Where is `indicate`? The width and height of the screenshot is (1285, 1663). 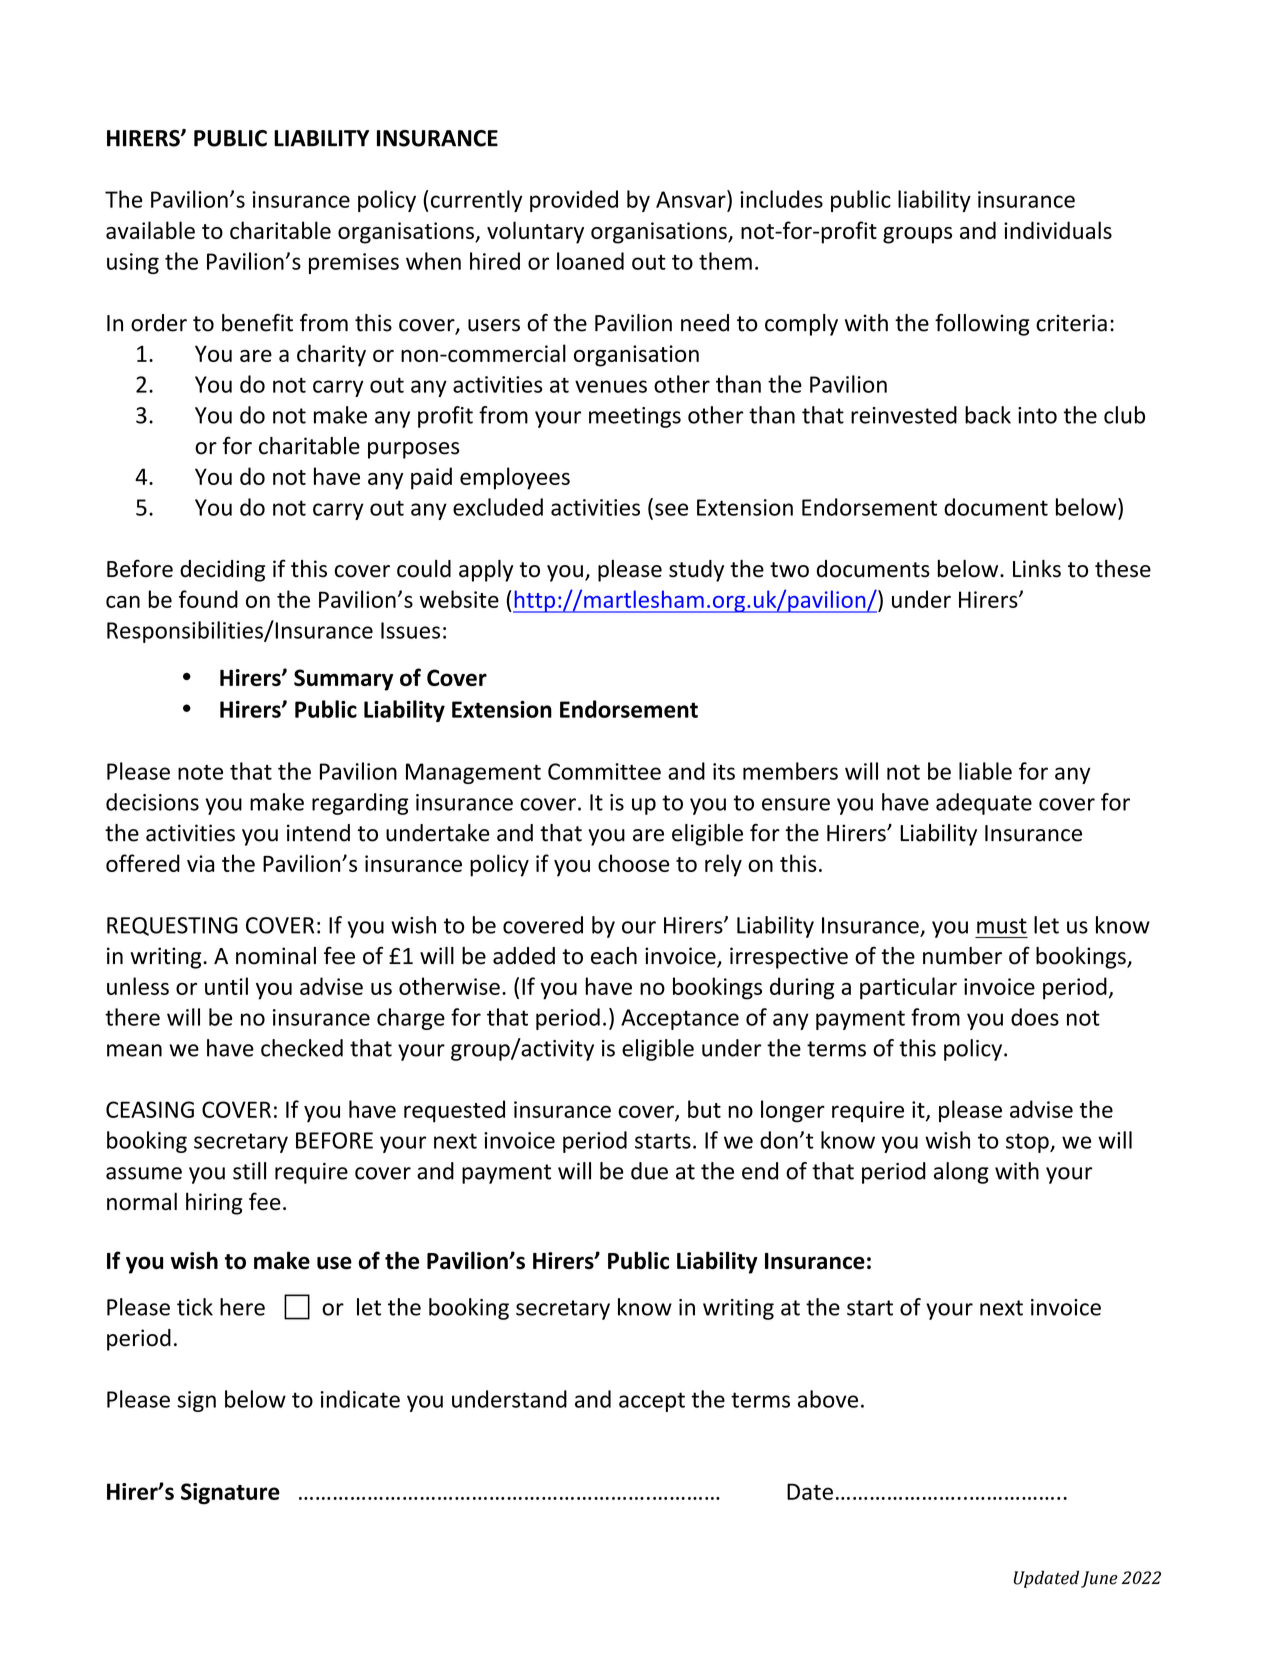 indicate is located at coordinates (360, 1399).
